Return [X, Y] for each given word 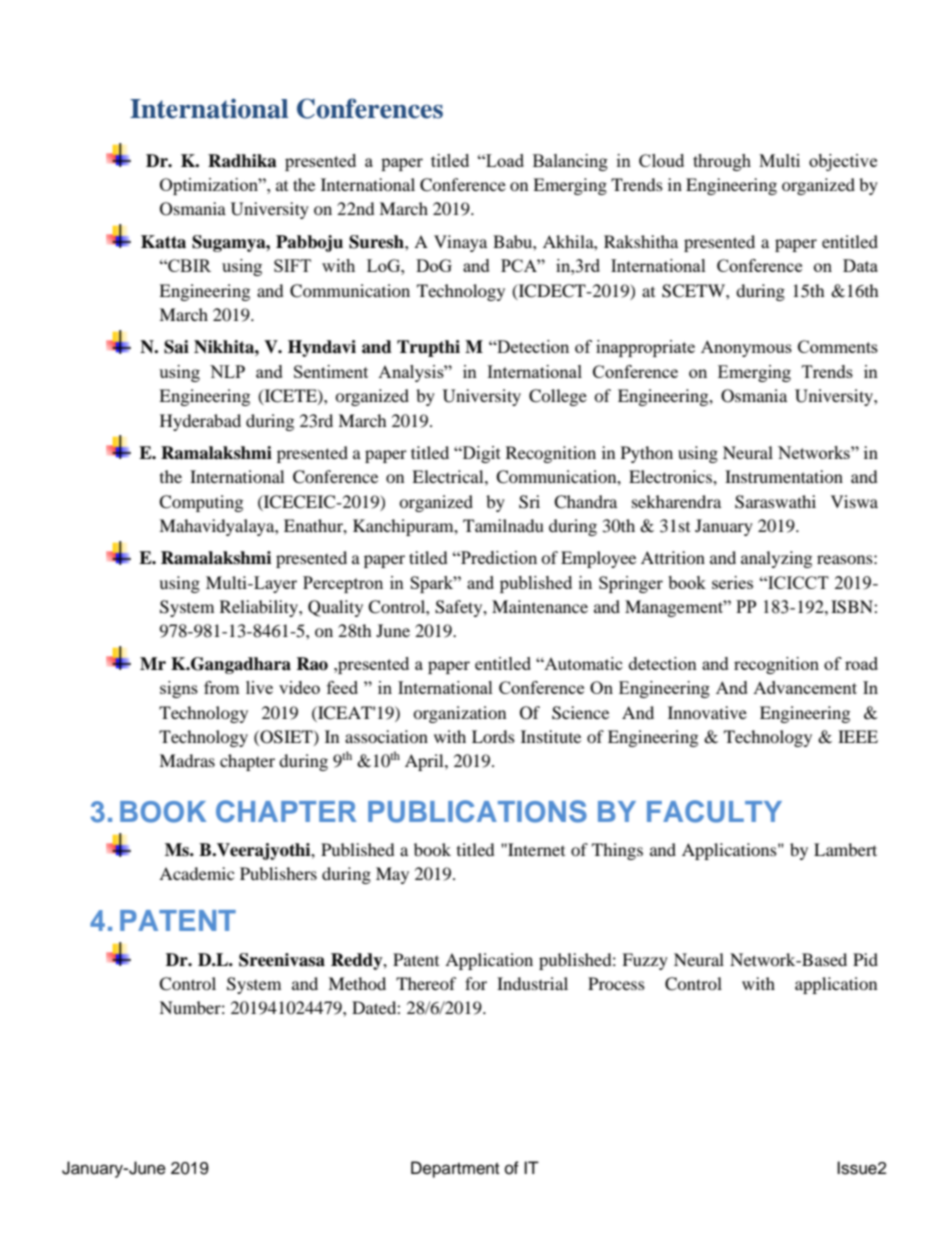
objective [843, 162]
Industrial [532, 983]
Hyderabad [200, 422]
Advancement [805, 687]
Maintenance [540, 606]
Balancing [570, 162]
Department [455, 1169]
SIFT [292, 265]
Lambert [845, 849]
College [558, 397]
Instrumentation [784, 476]
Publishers [278, 873]
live [259, 687]
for [476, 983]
